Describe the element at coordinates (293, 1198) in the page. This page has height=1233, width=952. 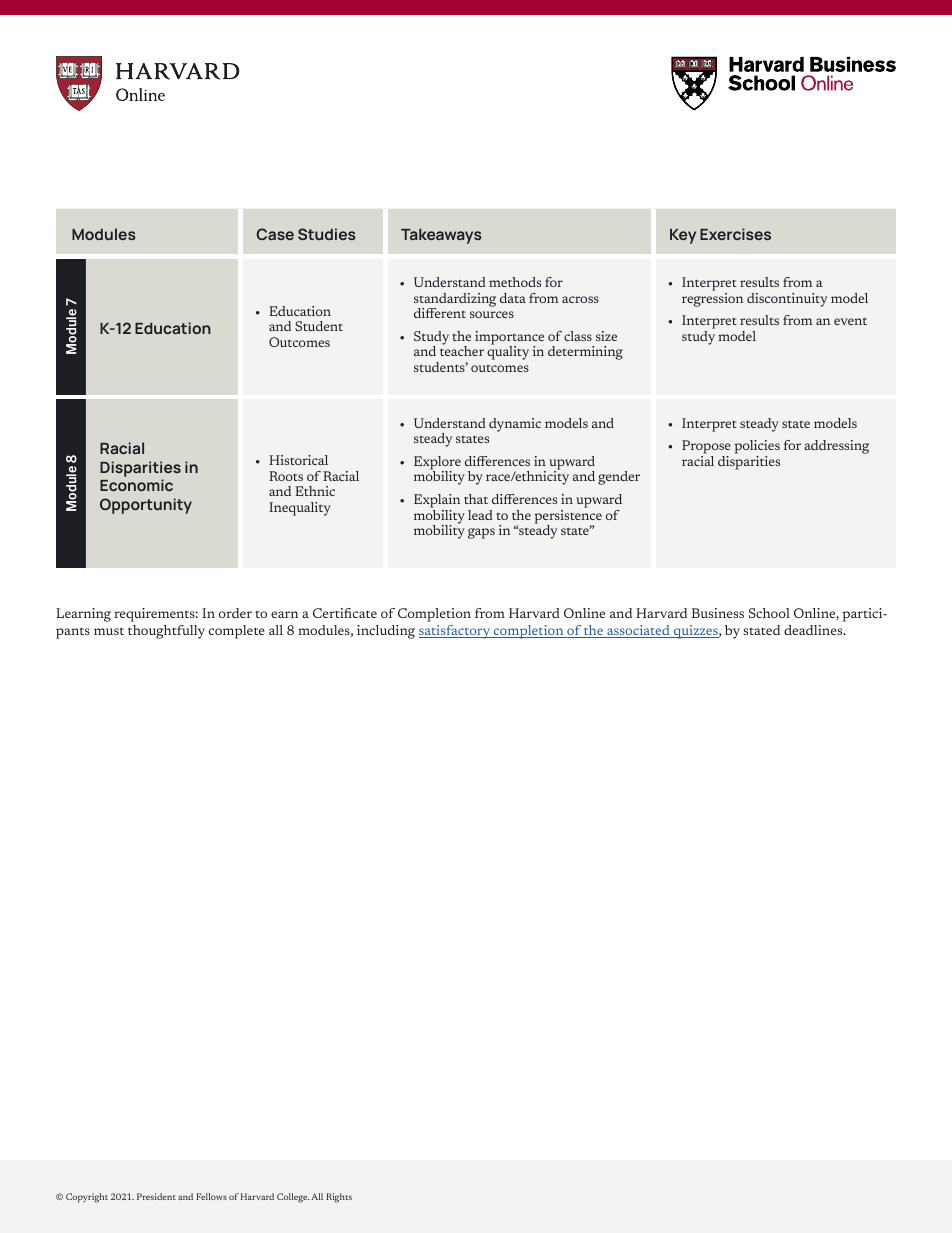
I see `College` at that location.
